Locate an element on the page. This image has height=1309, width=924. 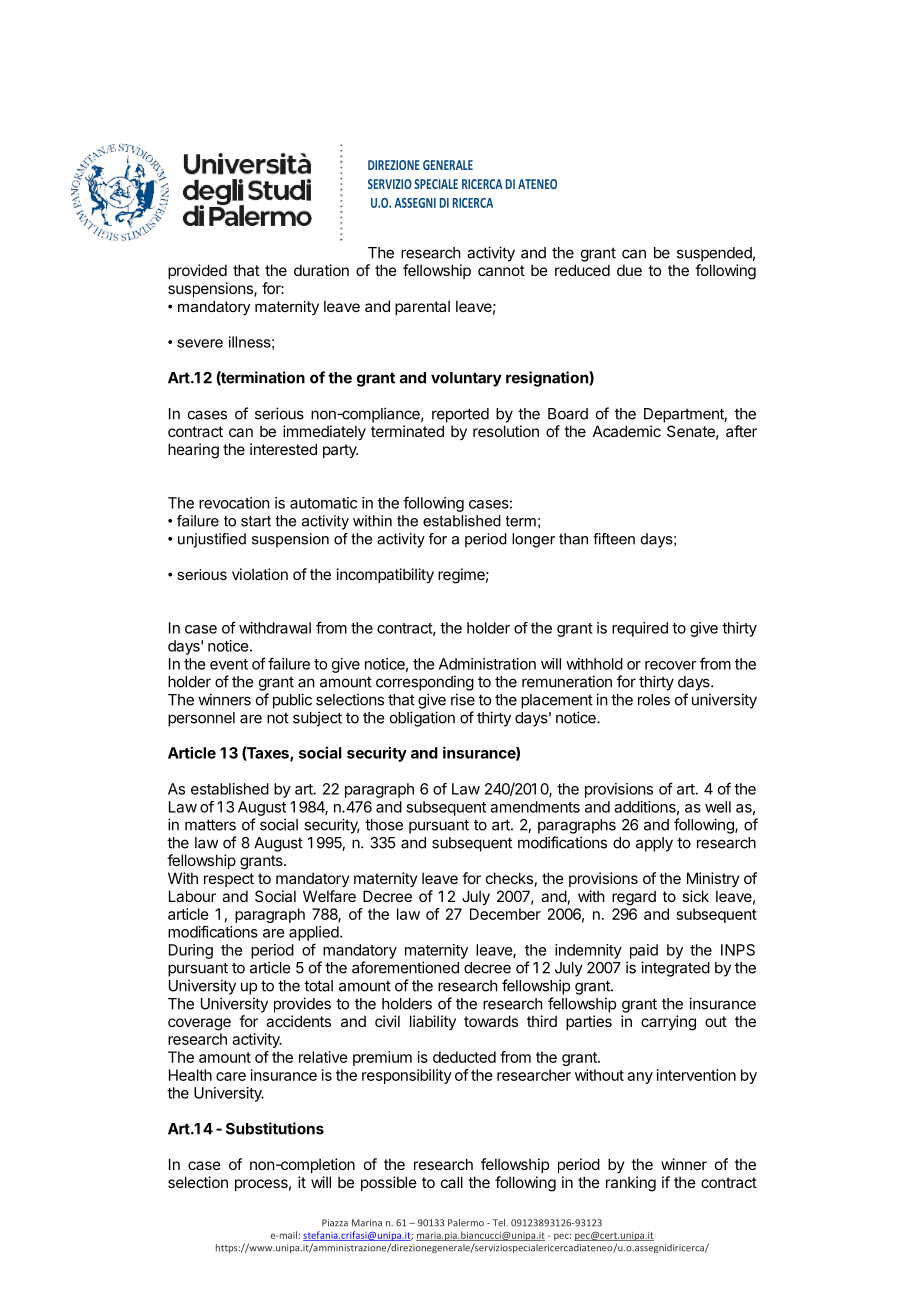
Substitutions is located at coordinates (275, 1128).
